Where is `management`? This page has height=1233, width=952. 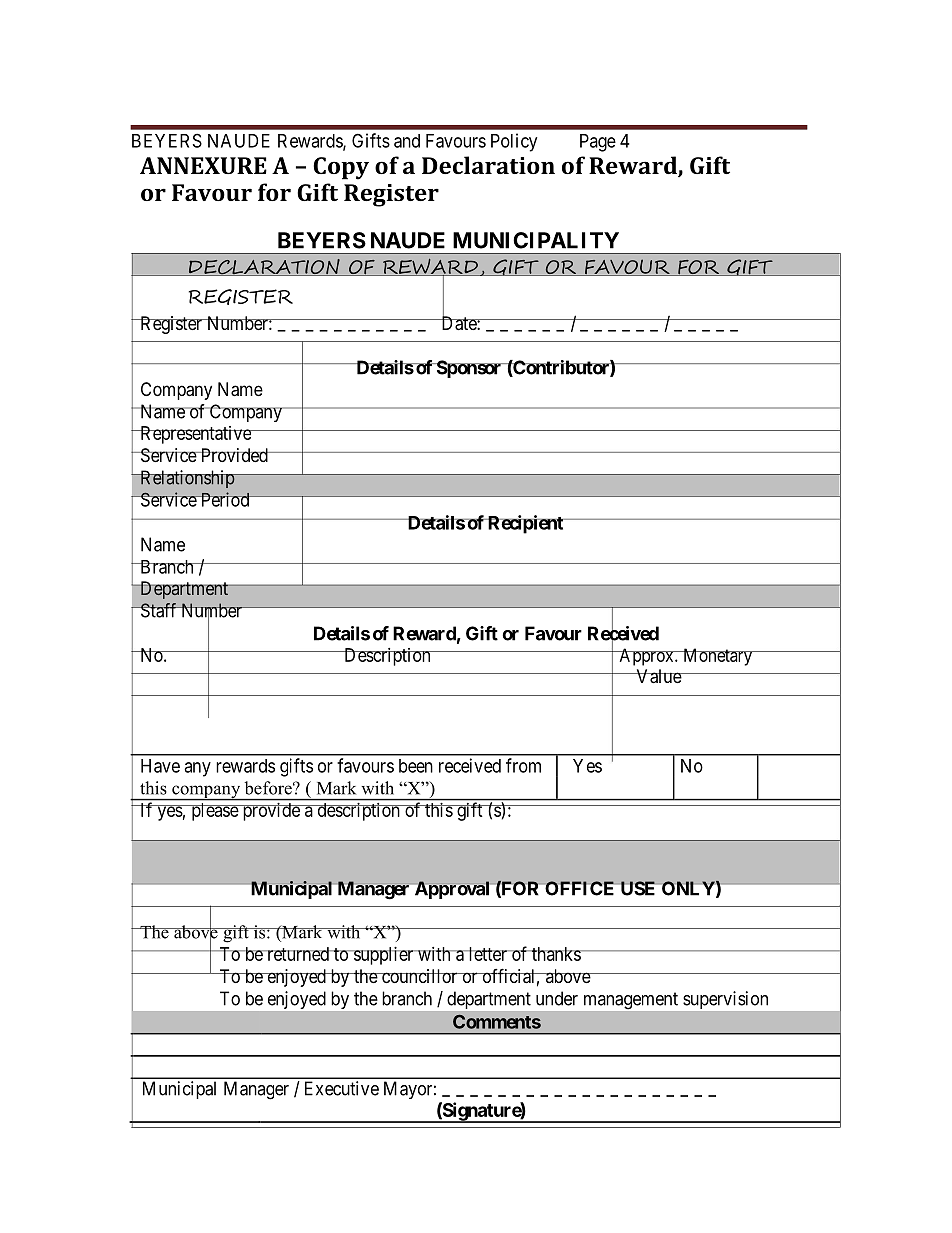 management is located at coordinates (631, 1001).
